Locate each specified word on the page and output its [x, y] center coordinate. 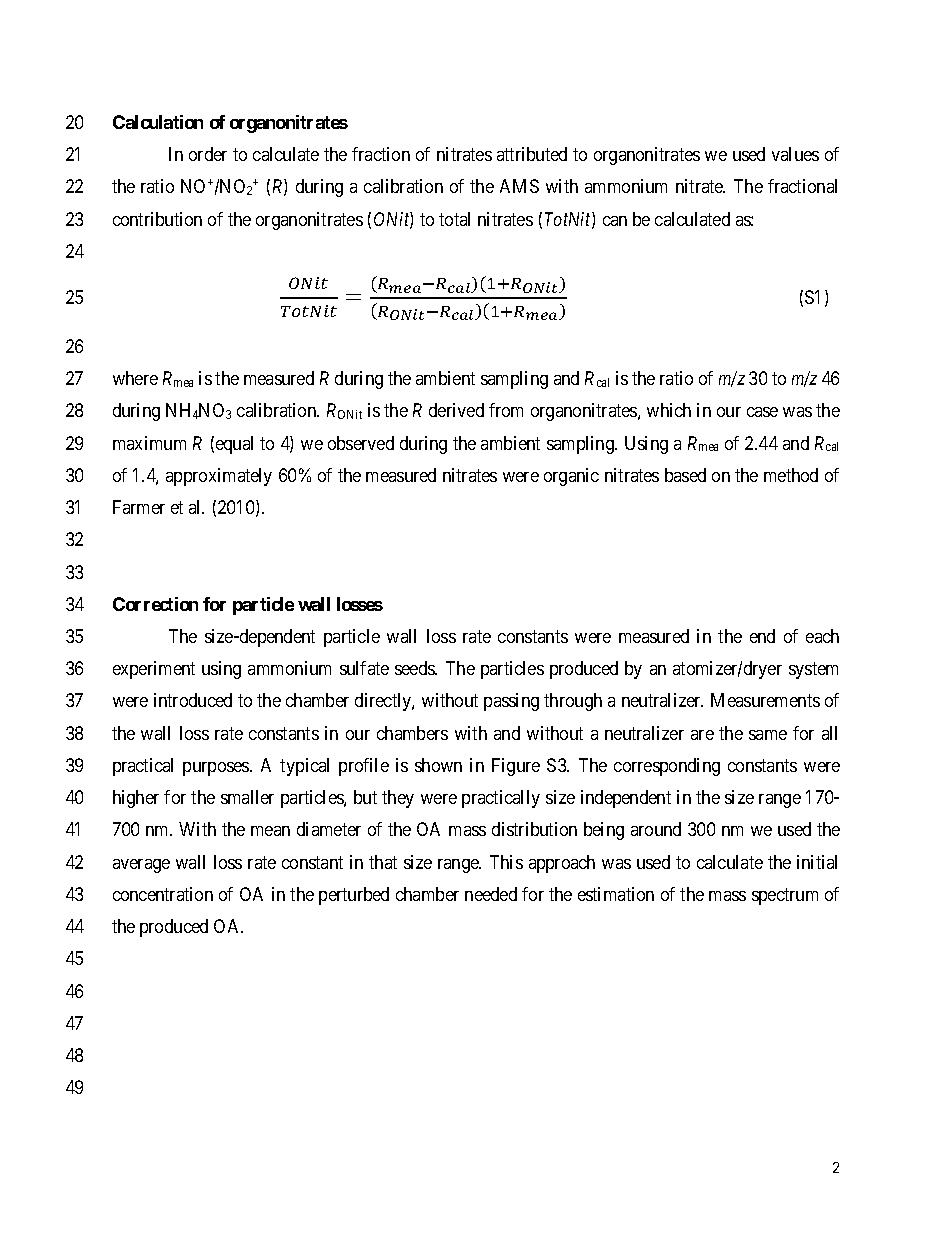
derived [456, 410]
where [135, 378]
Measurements [765, 700]
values [795, 154]
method [791, 475]
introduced [193, 700]
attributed [532, 154]
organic [571, 477]
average [141, 866]
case [762, 412]
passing [511, 702]
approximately [219, 477]
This [506, 862]
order [208, 154]
